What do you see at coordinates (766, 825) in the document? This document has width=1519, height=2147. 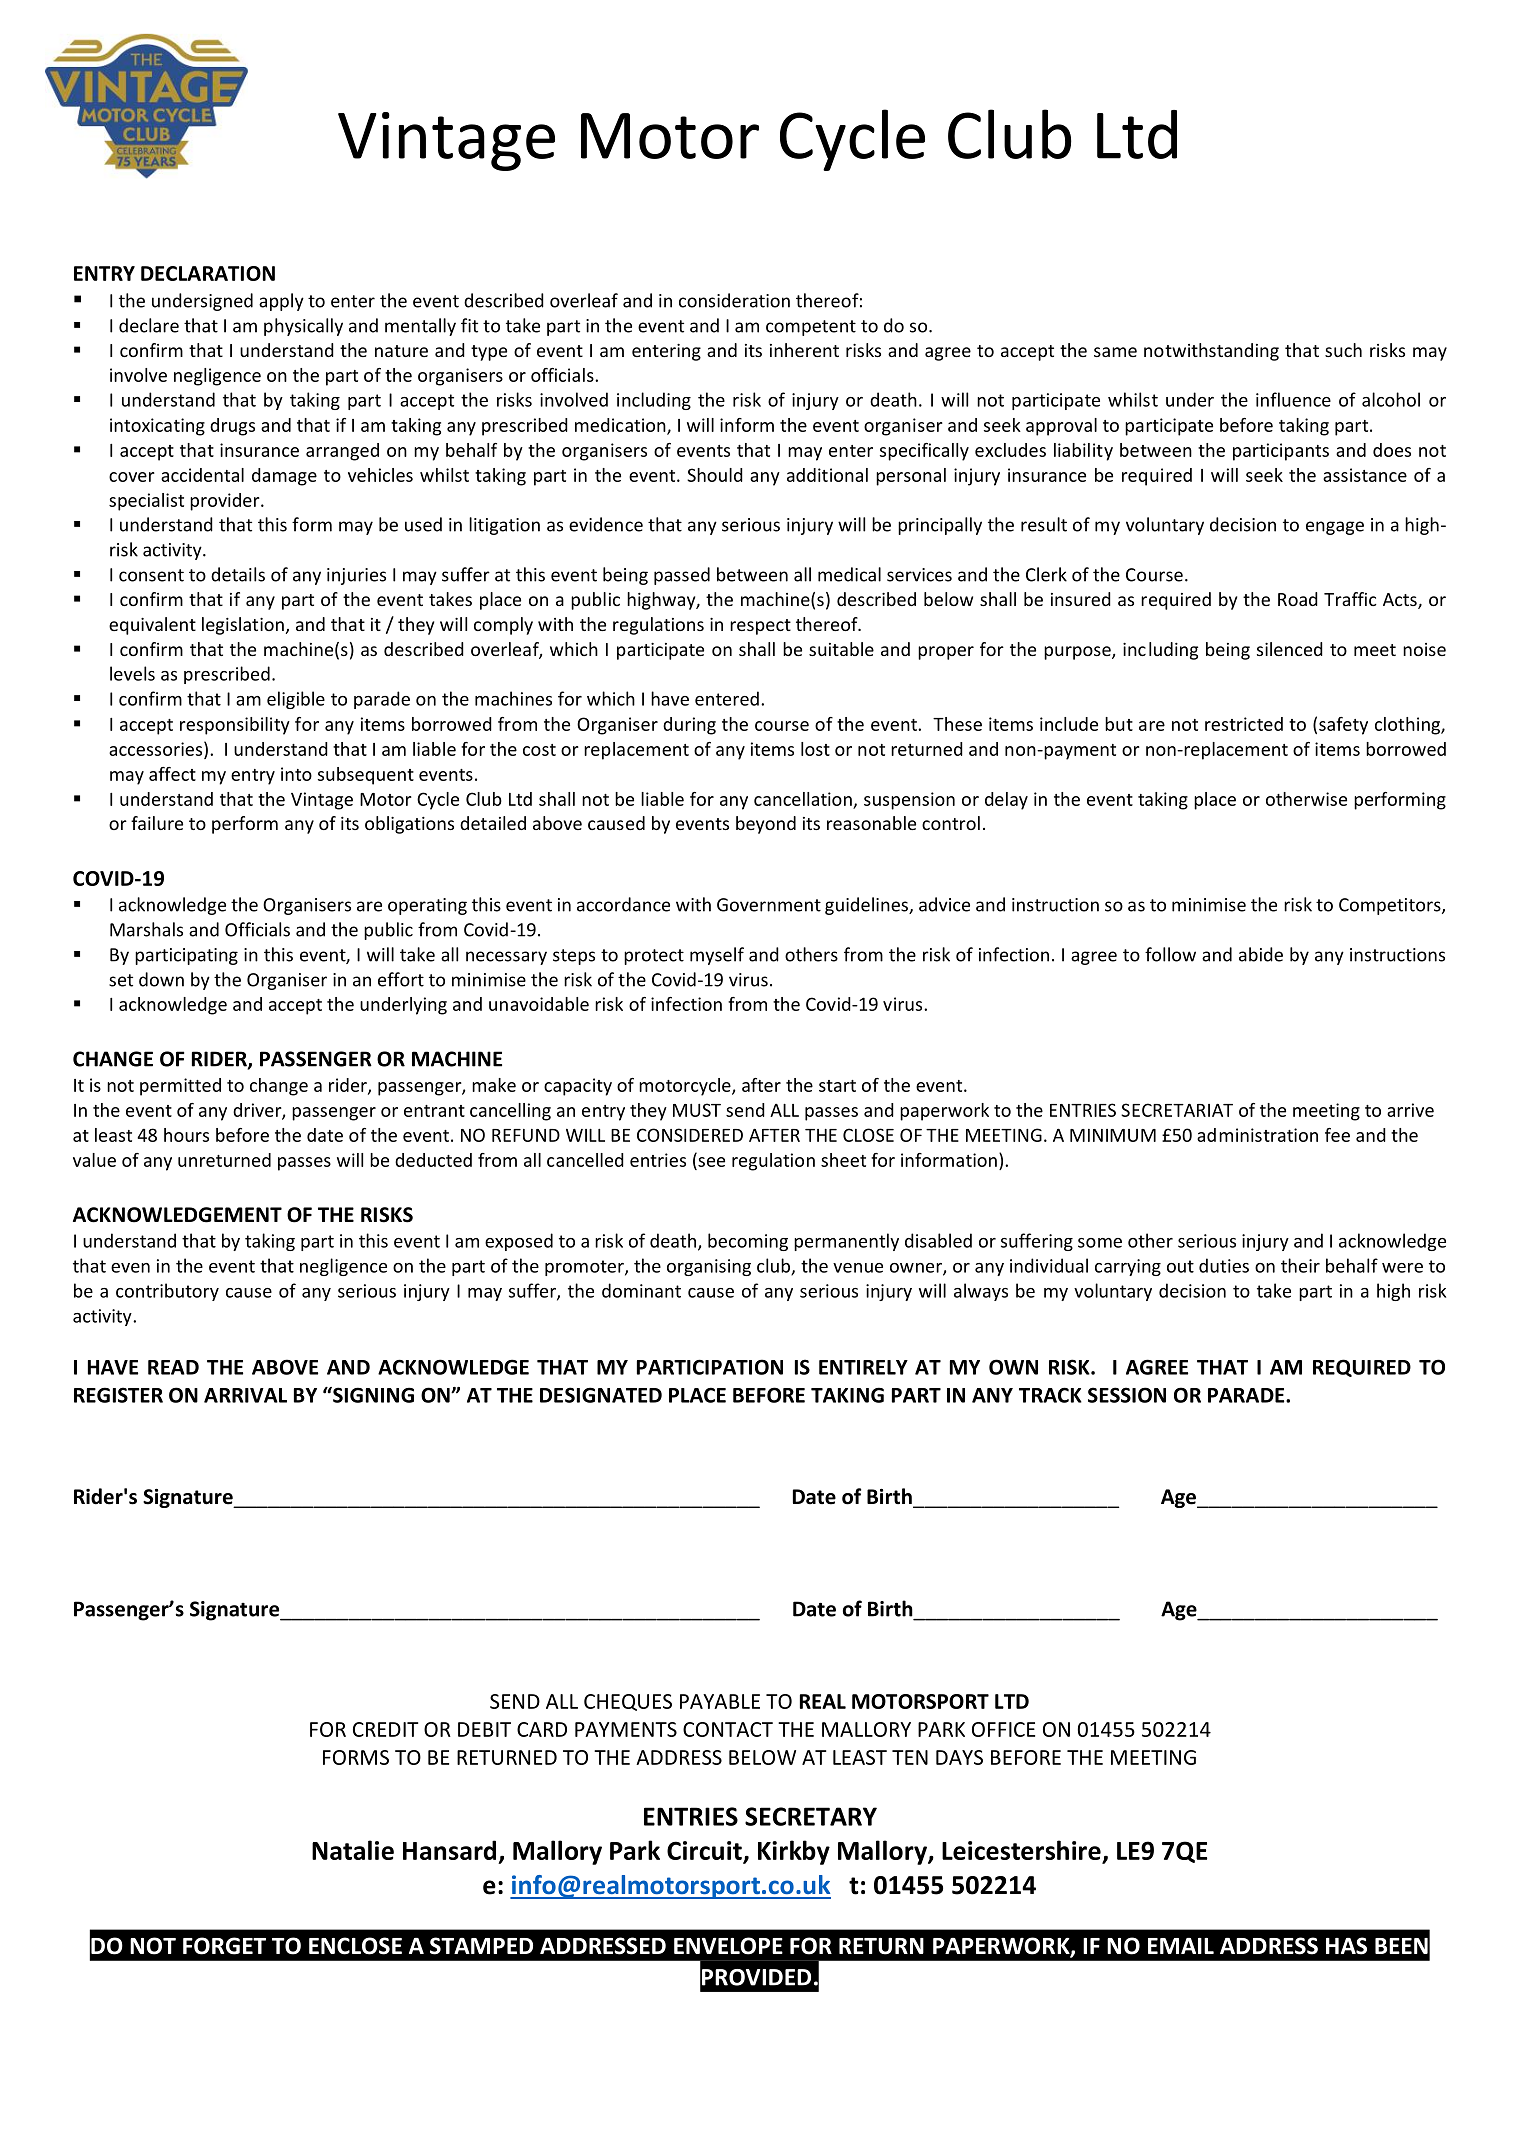 I see `beyond` at bounding box center [766, 825].
